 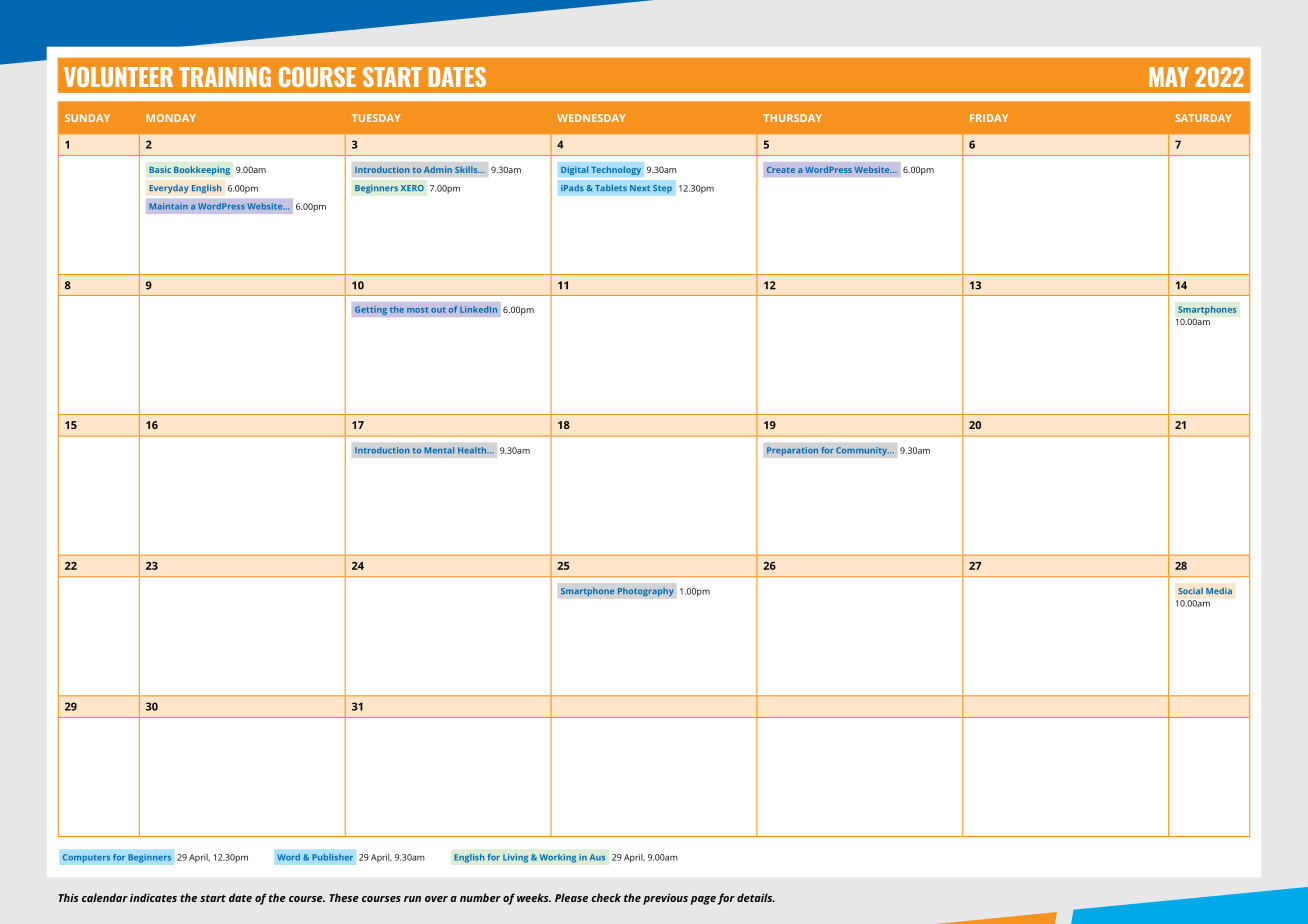 What do you see at coordinates (792, 451) in the screenshot?
I see `Preparation` at bounding box center [792, 451].
